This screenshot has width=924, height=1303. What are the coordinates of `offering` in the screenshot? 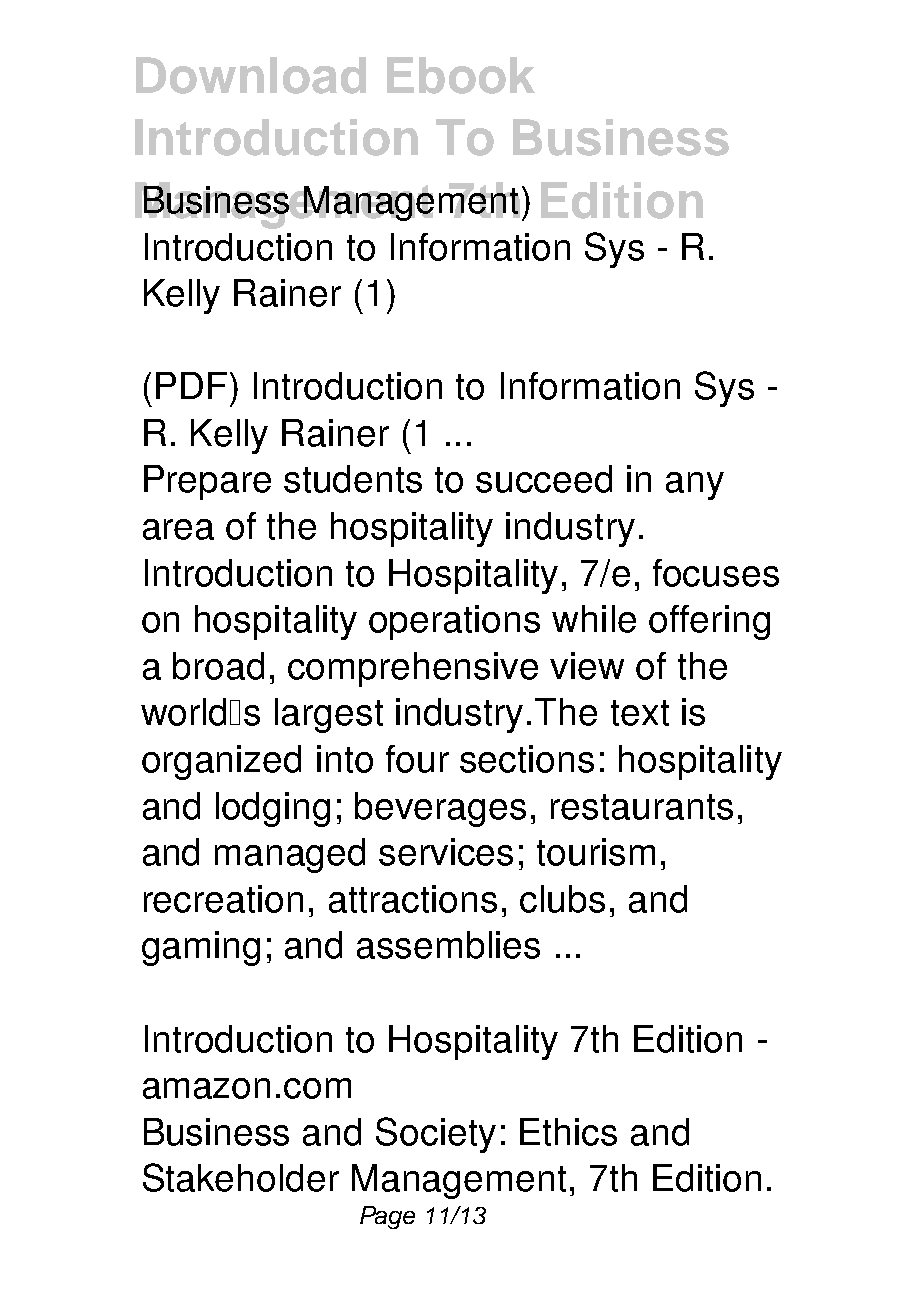 It's located at (709, 622).
